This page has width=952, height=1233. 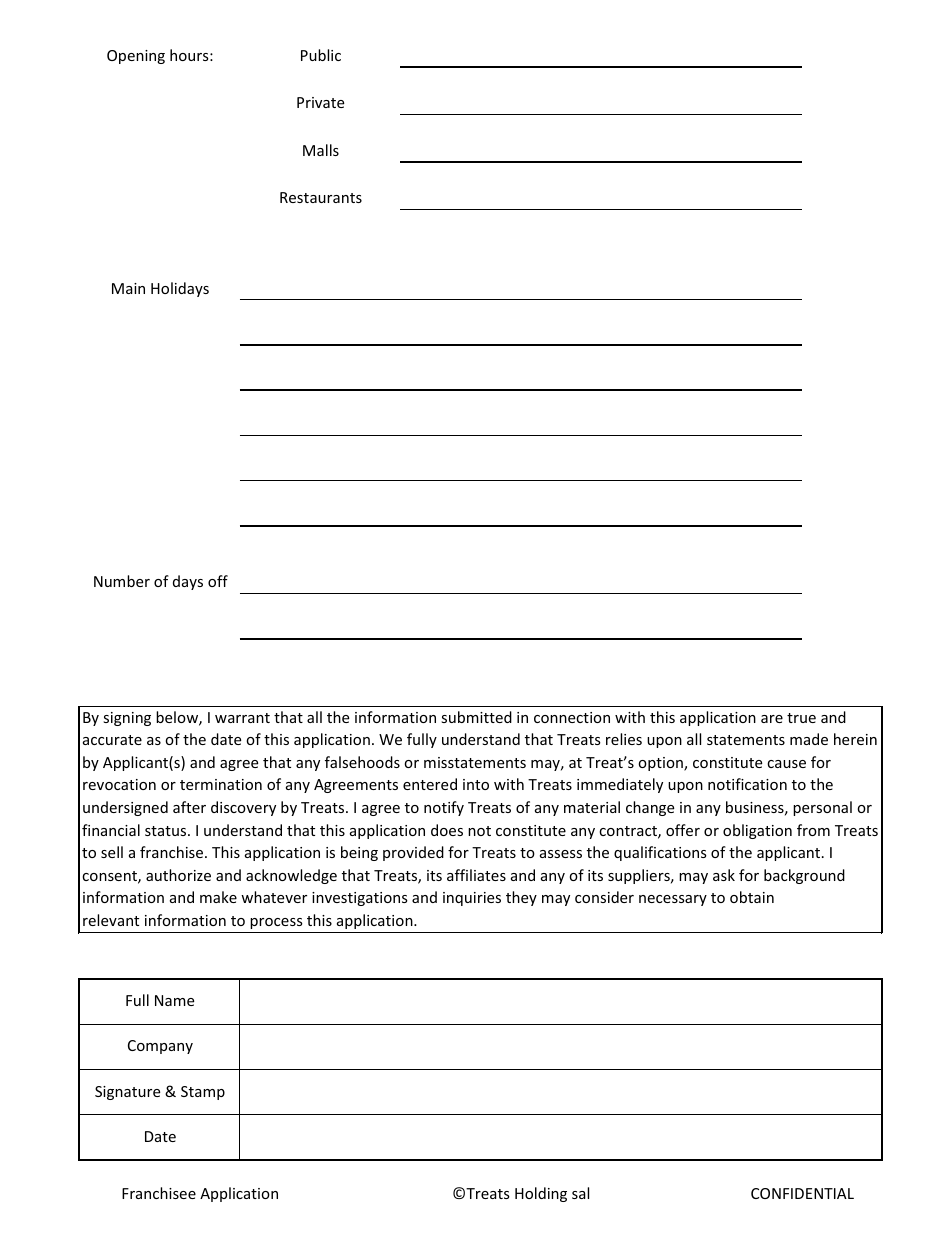 What do you see at coordinates (476, 717) in the page?
I see `submitted` at bounding box center [476, 717].
